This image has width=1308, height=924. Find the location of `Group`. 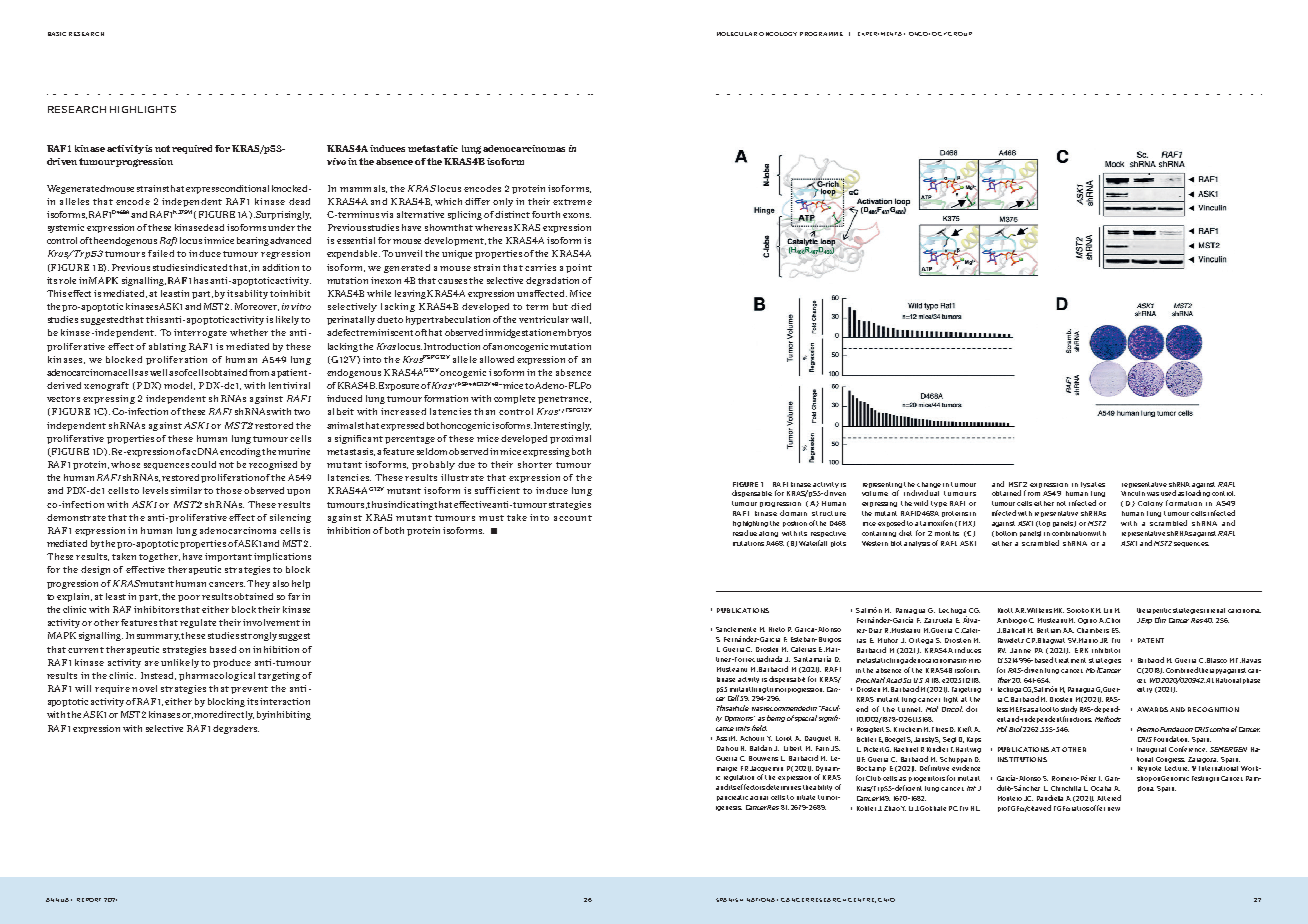

Group is located at coordinates (960, 34).
